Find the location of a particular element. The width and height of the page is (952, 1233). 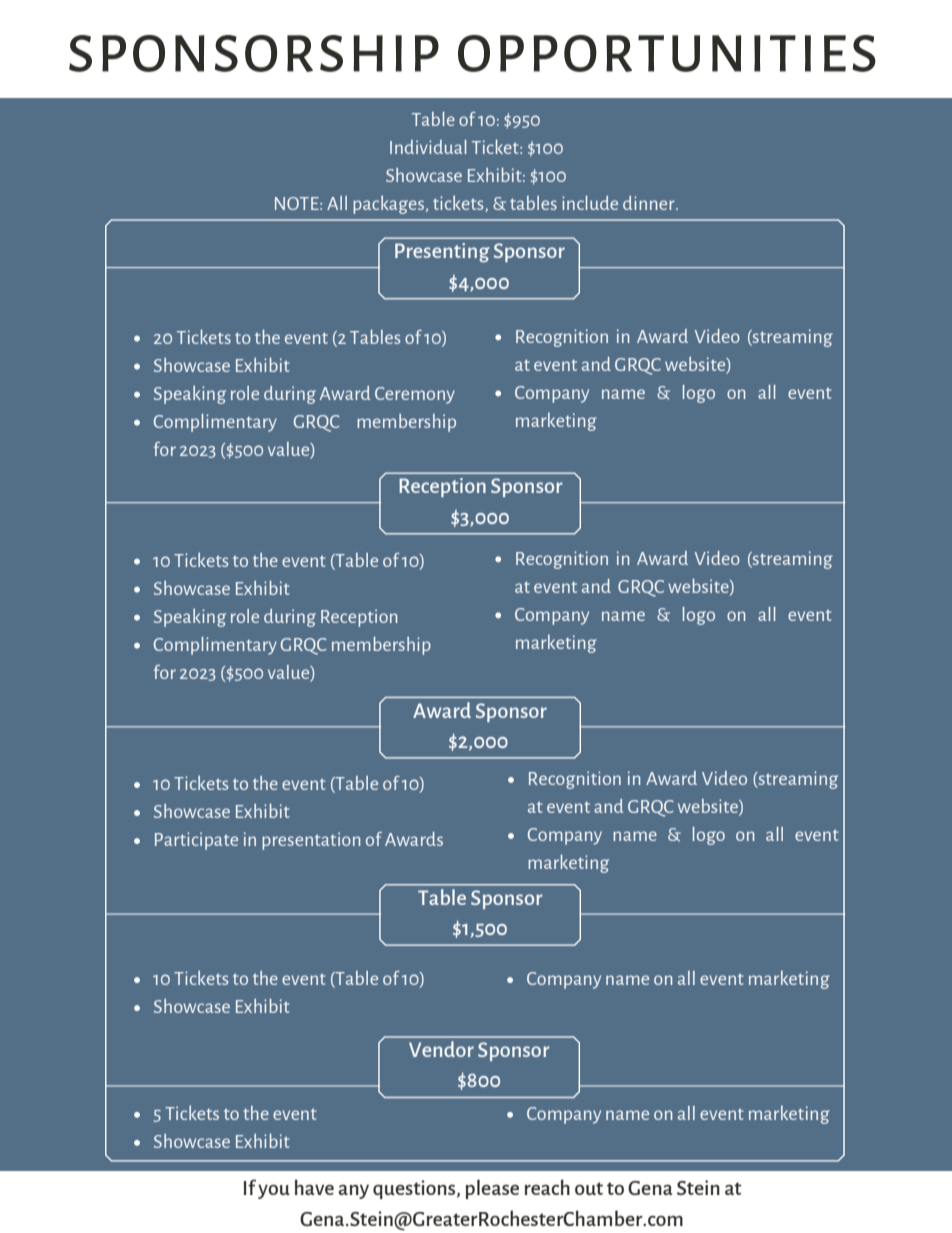

Ceremony is located at coordinates (415, 395).
